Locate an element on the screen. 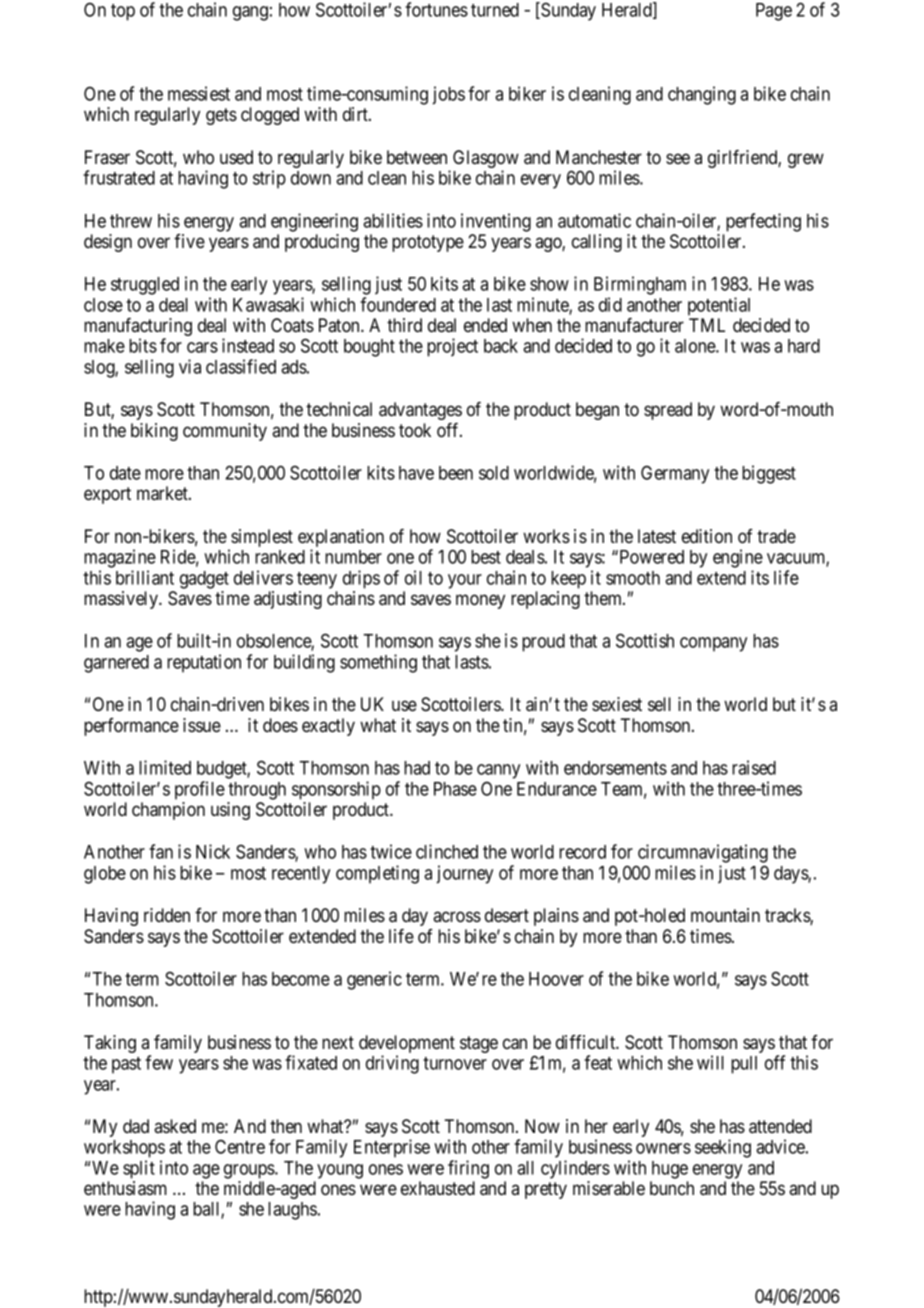  money is located at coordinates (480, 601).
